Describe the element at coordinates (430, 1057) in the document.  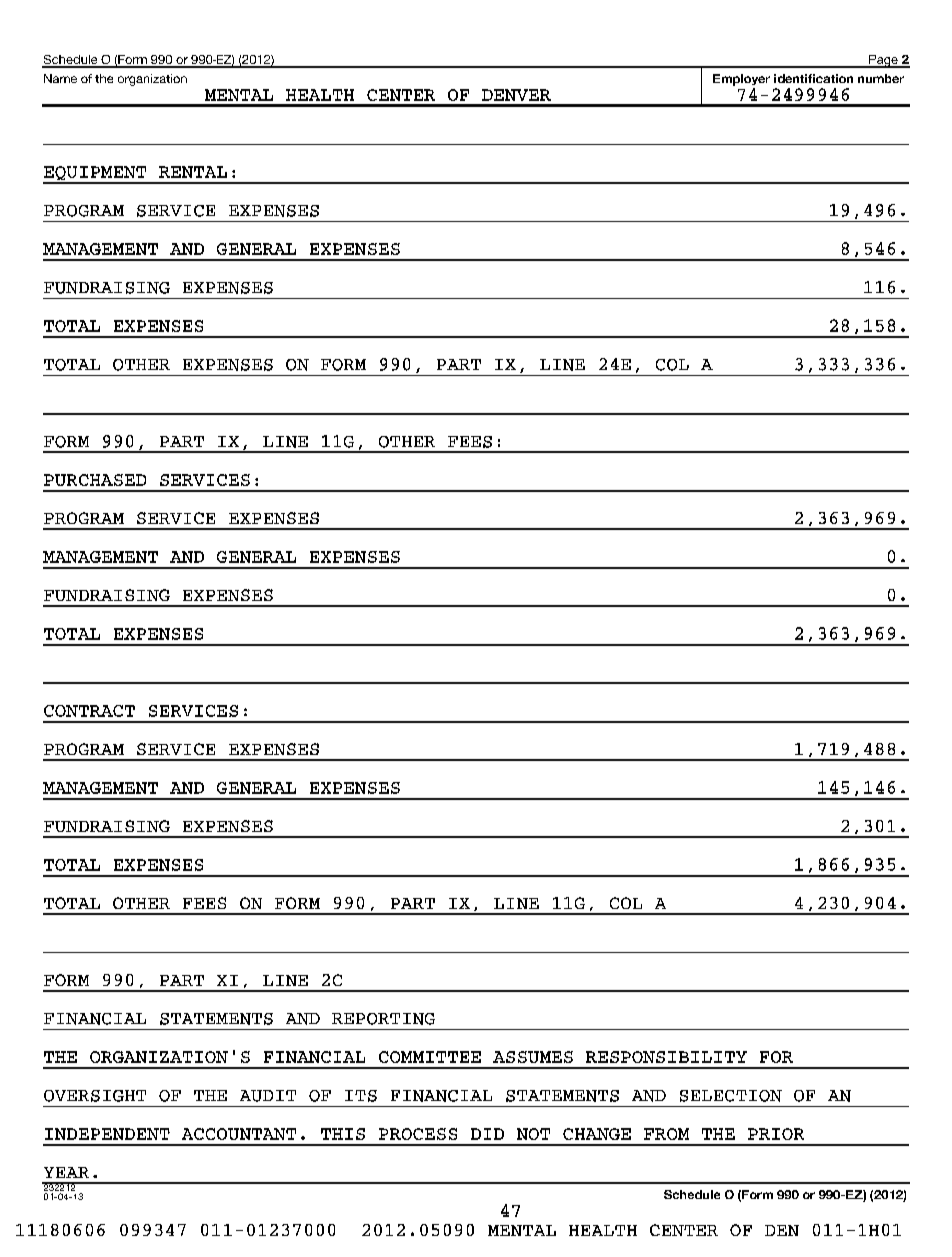
I see `COMMITTEE` at that location.
